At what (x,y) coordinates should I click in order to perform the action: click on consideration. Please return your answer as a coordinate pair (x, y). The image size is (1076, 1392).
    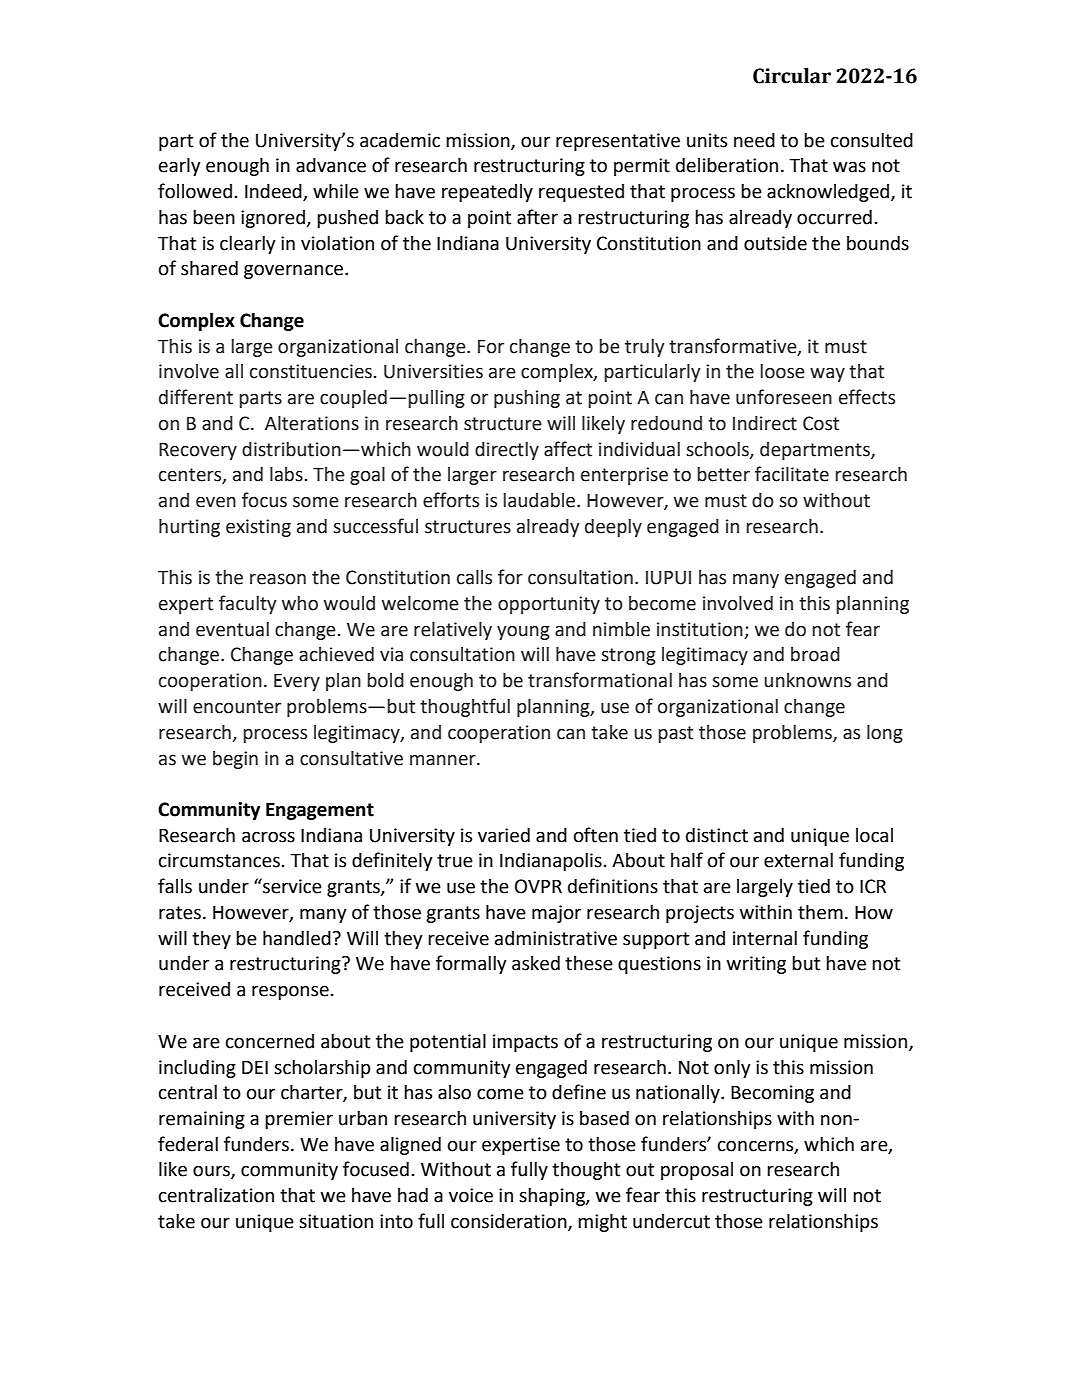
    Looking at the image, I should click on (510, 1222).
